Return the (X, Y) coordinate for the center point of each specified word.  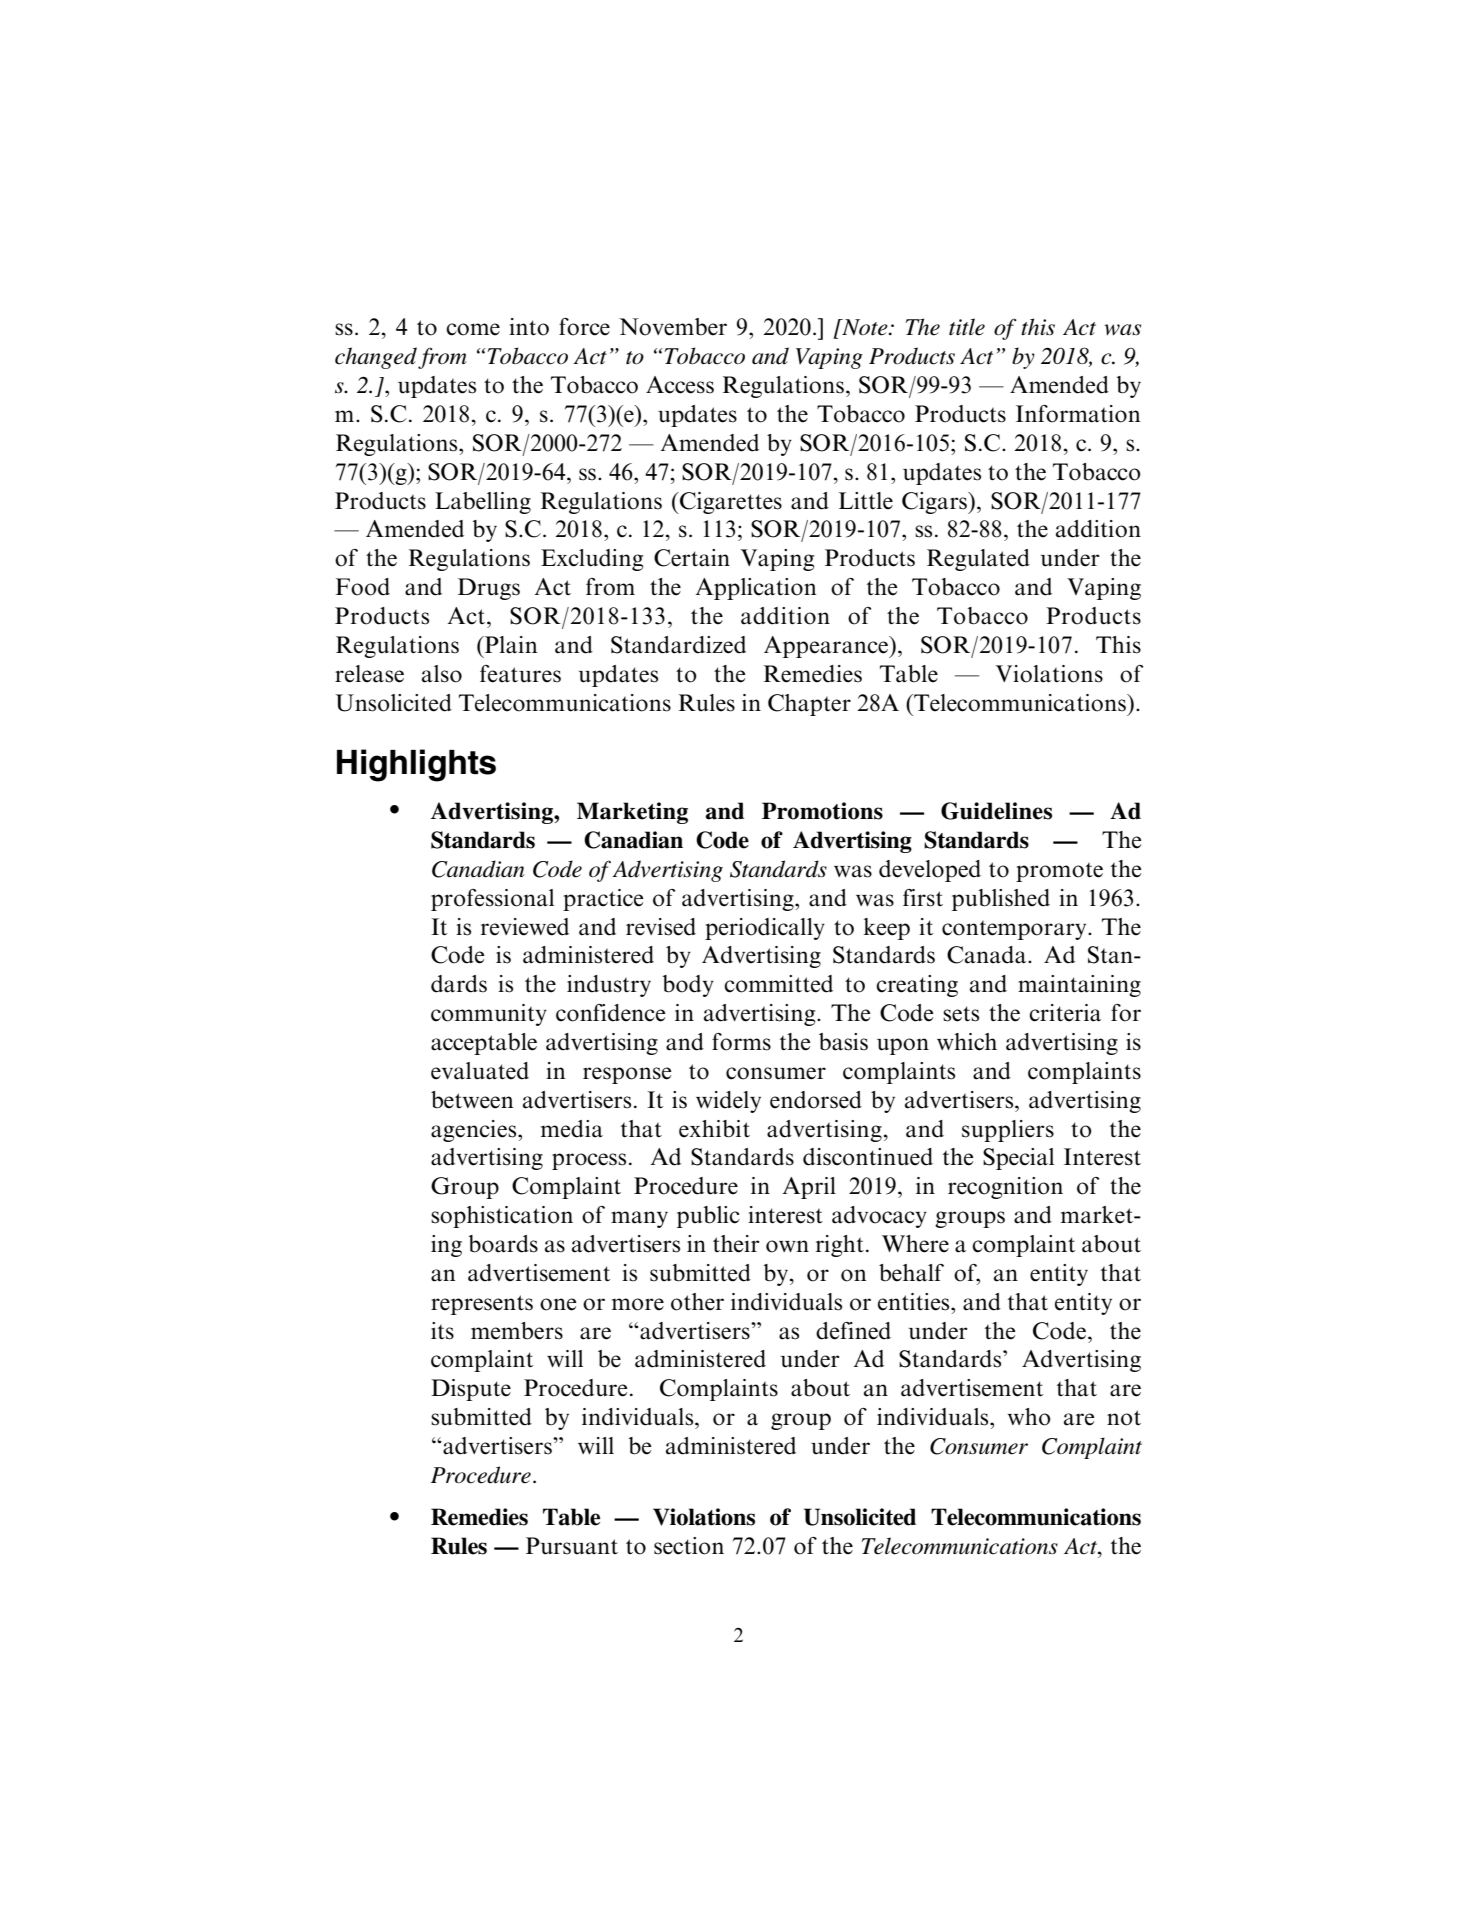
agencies (475, 1131)
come (473, 329)
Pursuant (572, 1546)
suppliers (1008, 1131)
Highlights (416, 765)
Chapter (809, 705)
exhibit (714, 1129)
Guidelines (996, 811)
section (689, 1546)
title (967, 327)
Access (680, 385)
